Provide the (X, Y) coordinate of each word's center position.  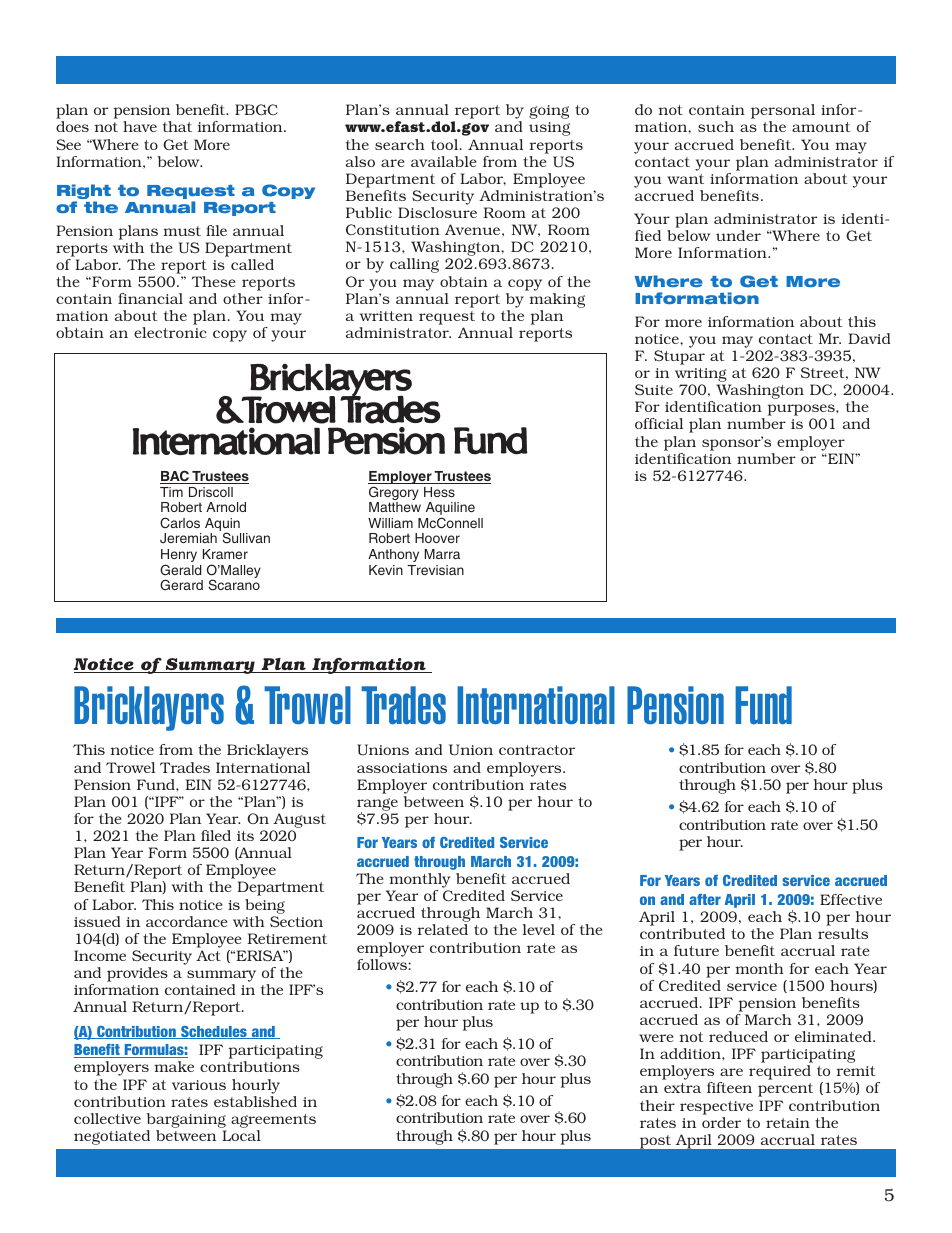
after (705, 899)
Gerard (181, 584)
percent (785, 1090)
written (386, 316)
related (443, 929)
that (177, 126)
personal (783, 113)
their (657, 1105)
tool (446, 144)
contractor (537, 750)
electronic (170, 332)
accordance (187, 921)
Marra (442, 554)
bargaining (186, 1120)
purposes (802, 411)
